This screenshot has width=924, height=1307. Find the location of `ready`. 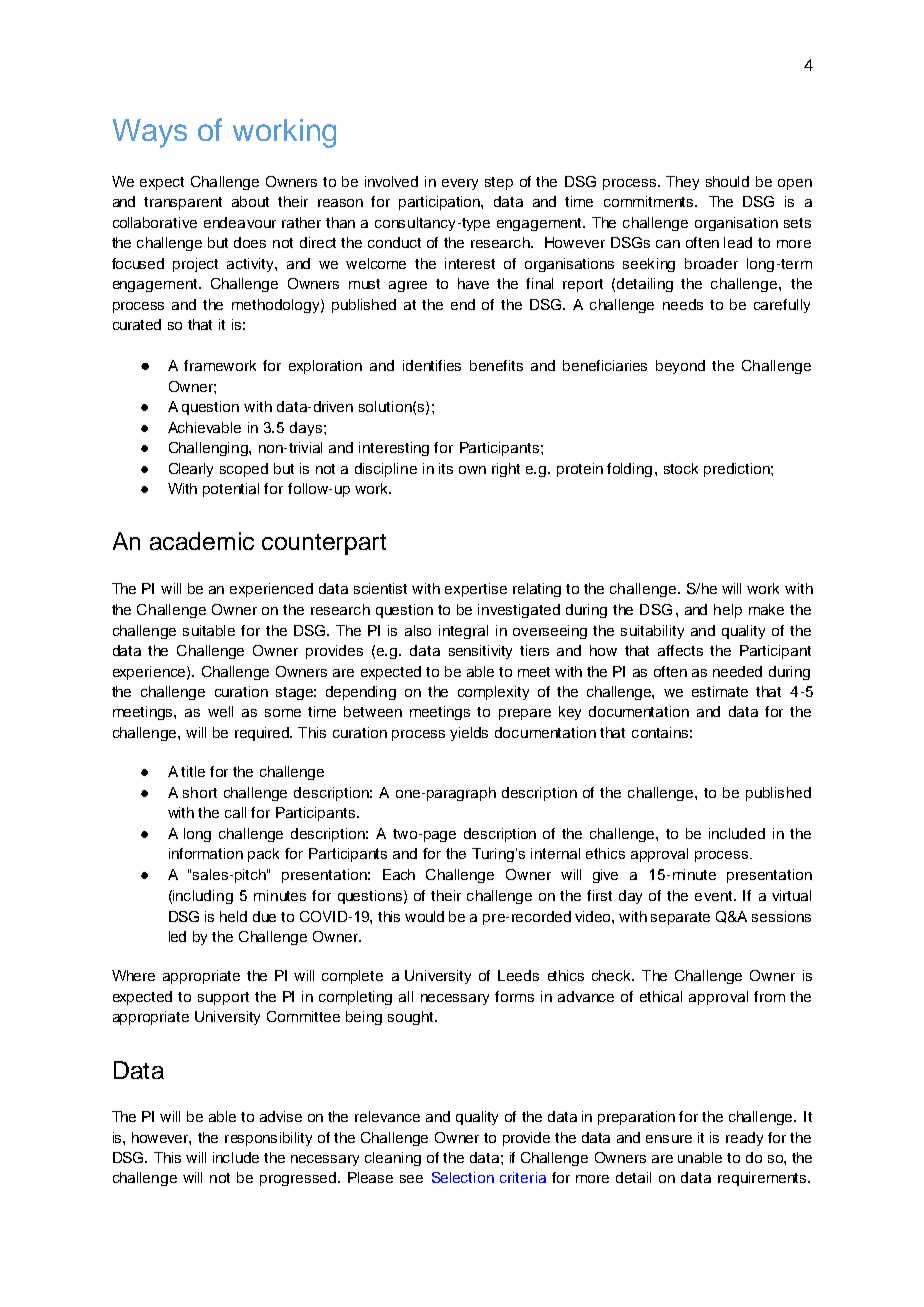

ready is located at coordinates (744, 1139).
